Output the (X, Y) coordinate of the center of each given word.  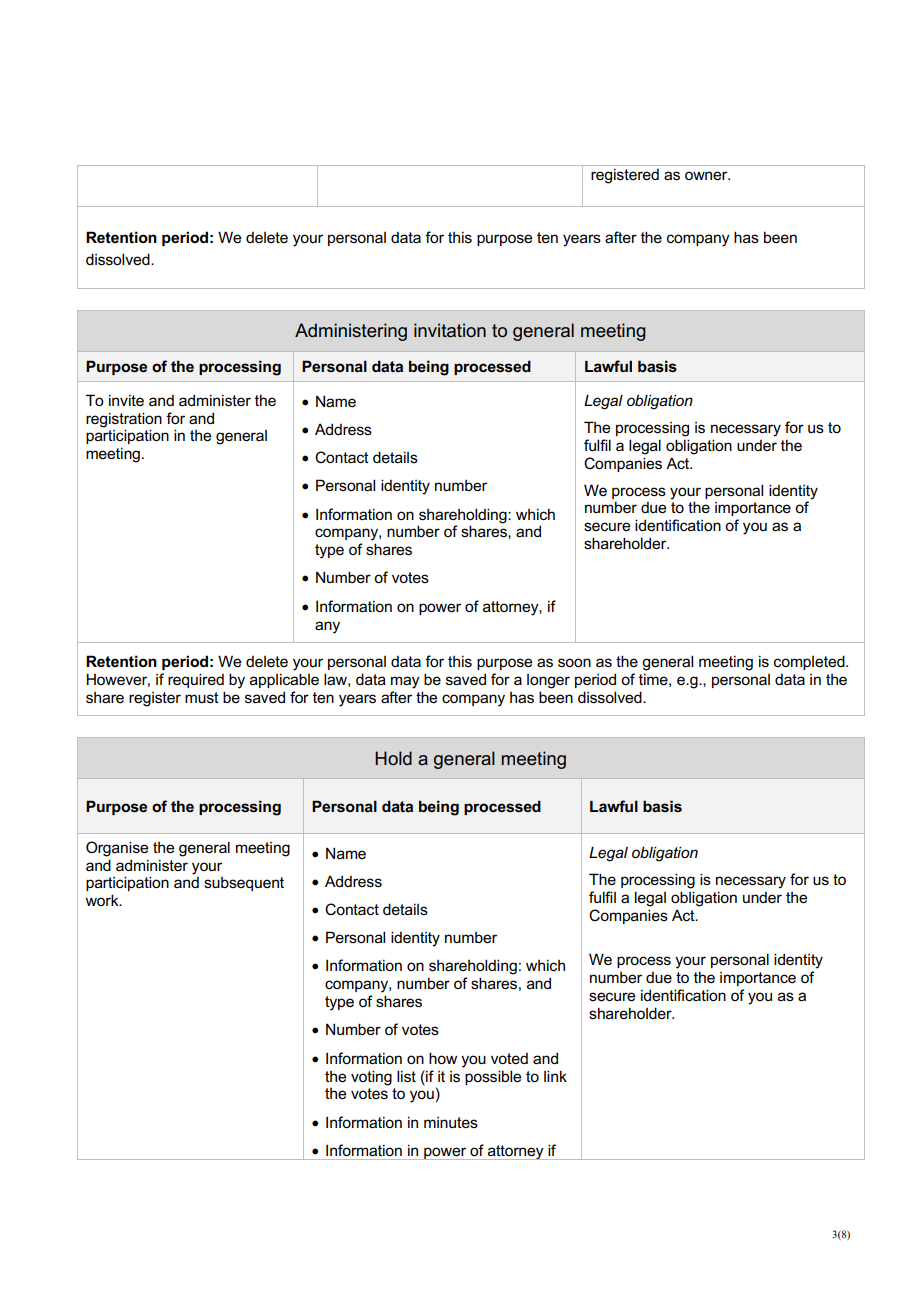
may (405, 682)
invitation (450, 330)
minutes (451, 1122)
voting (371, 1078)
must (202, 697)
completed (810, 662)
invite (126, 400)
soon (574, 663)
